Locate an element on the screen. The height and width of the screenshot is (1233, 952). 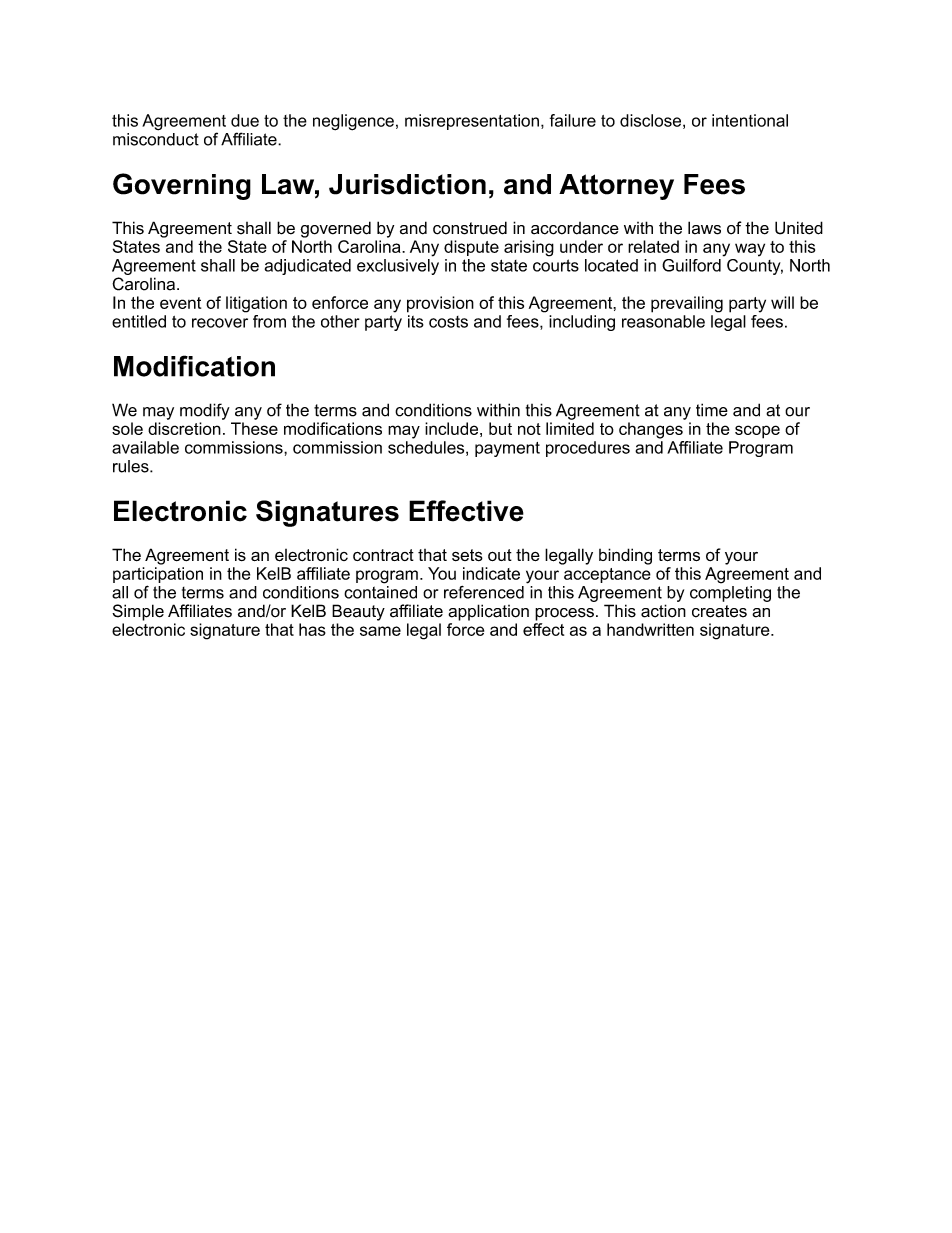
scope is located at coordinates (757, 432).
